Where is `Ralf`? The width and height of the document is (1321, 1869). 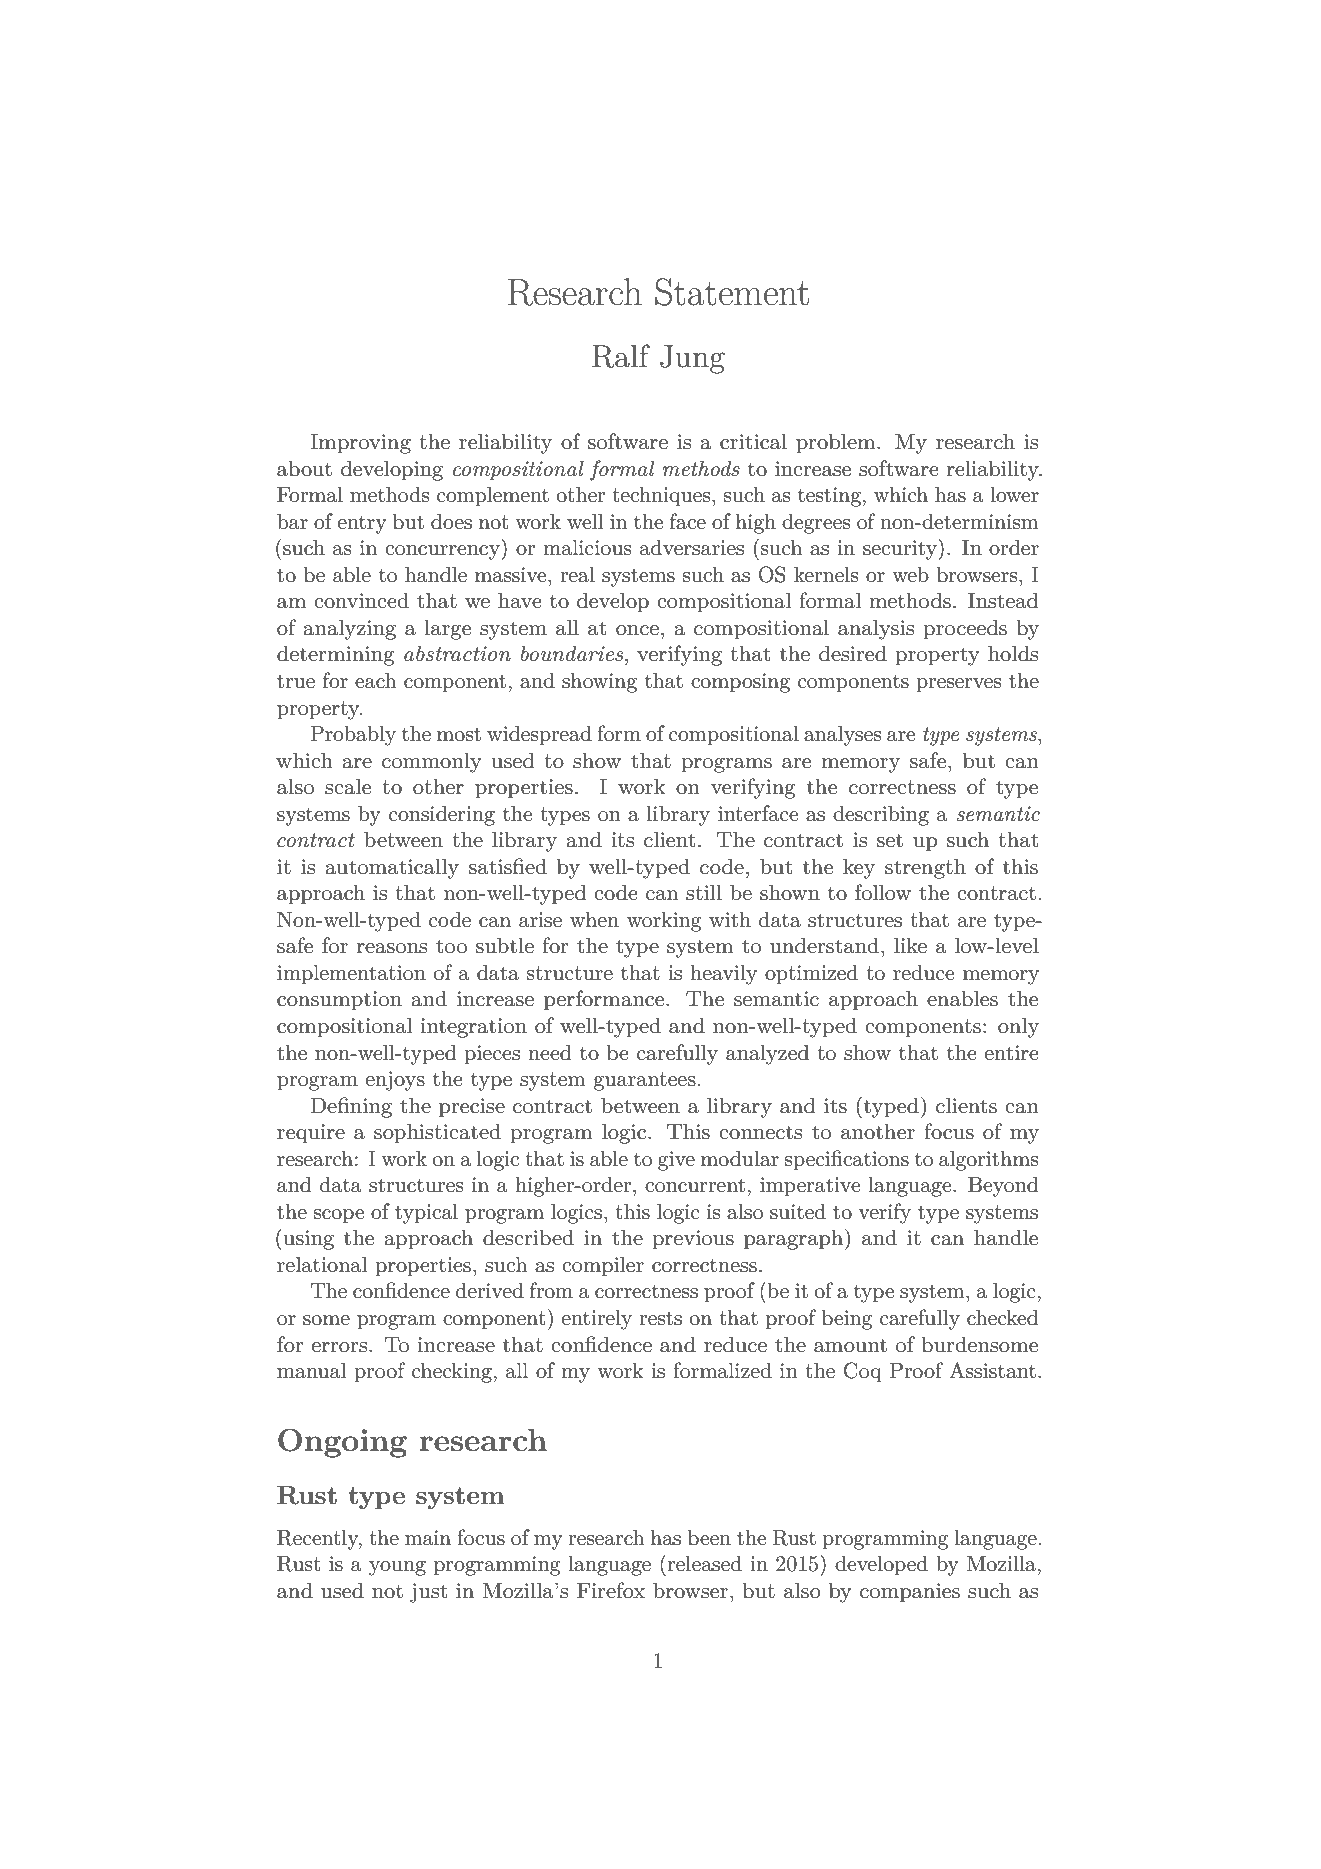
Ralf is located at coordinates (621, 356).
